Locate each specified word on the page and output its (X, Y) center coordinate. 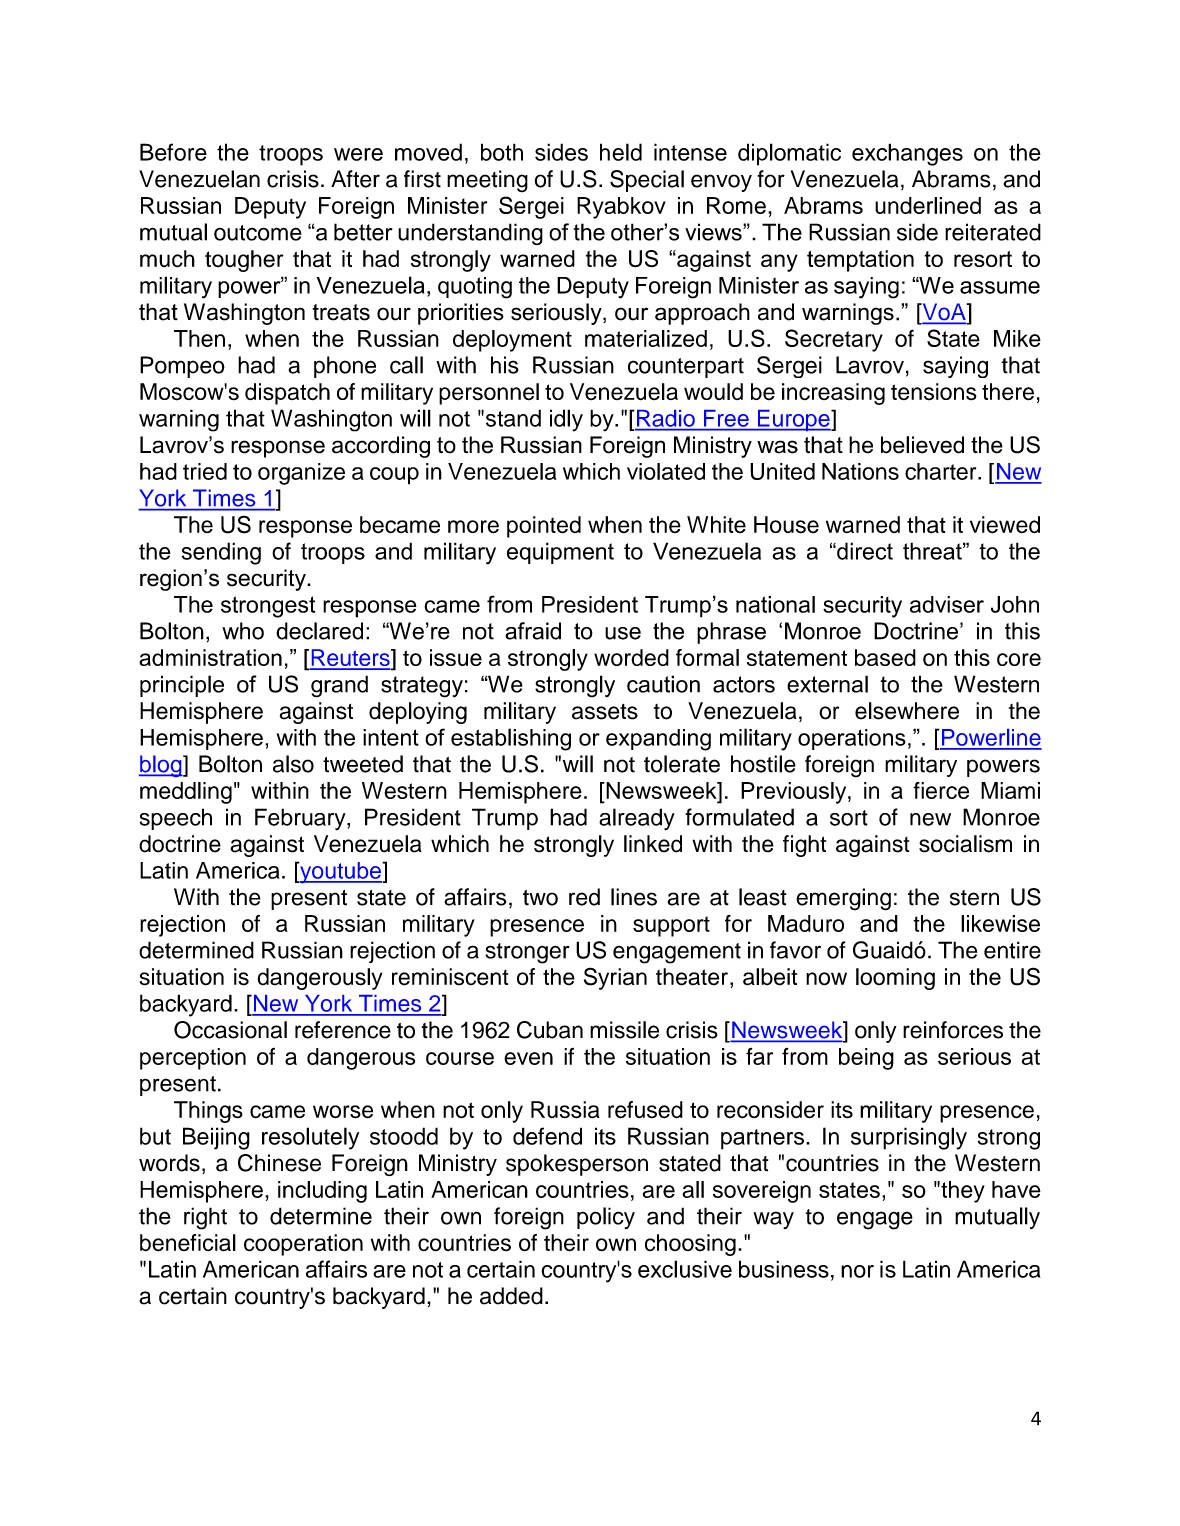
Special (647, 181)
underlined (928, 205)
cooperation (303, 1245)
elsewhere (907, 711)
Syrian (615, 978)
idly (566, 420)
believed (922, 445)
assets (605, 712)
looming (895, 979)
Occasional (230, 1030)
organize (301, 474)
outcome (258, 233)
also (293, 764)
